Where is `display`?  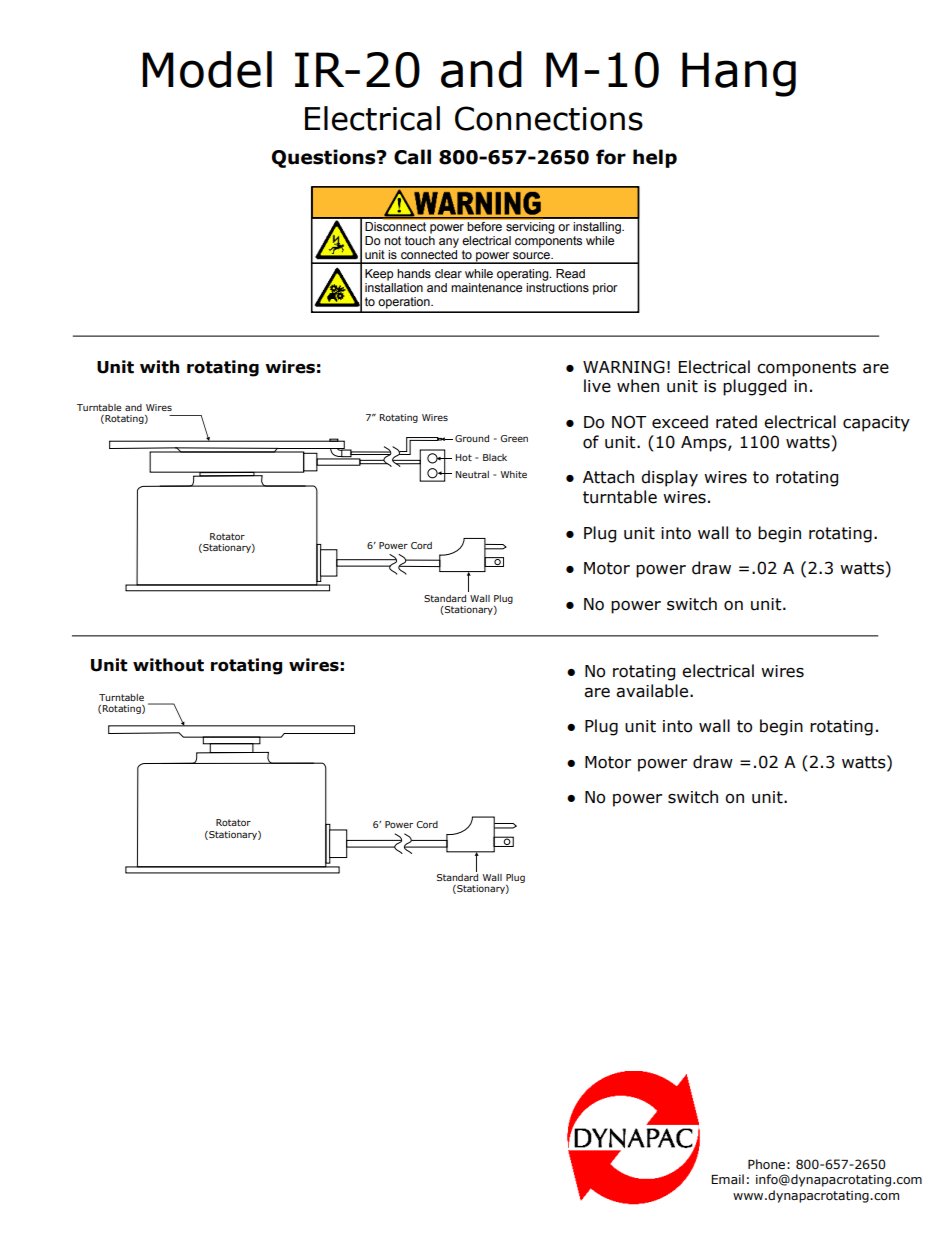
display is located at coordinates (669, 478).
